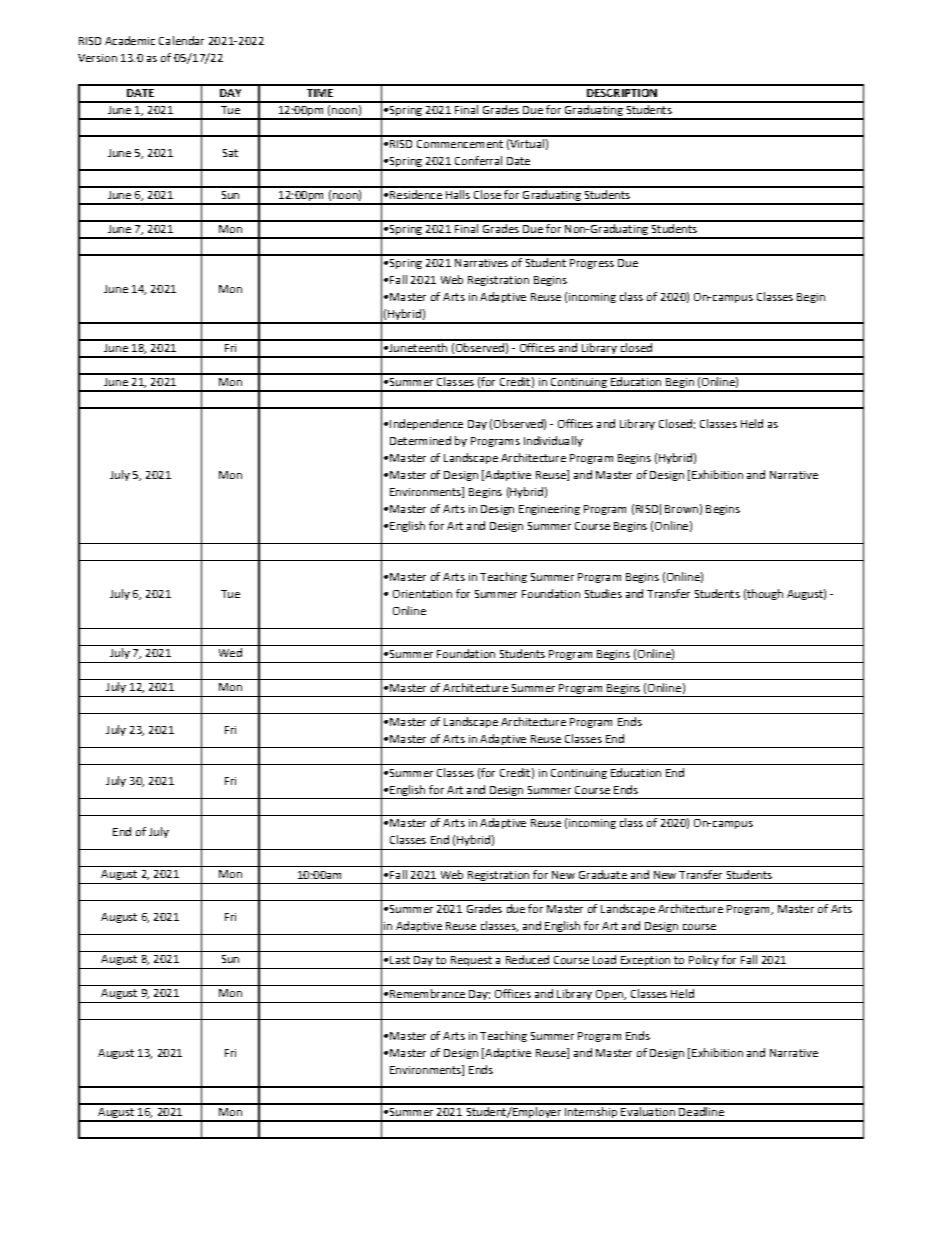 This screenshot has height=1233, width=952. I want to click on Orientation, so click(422, 594).
